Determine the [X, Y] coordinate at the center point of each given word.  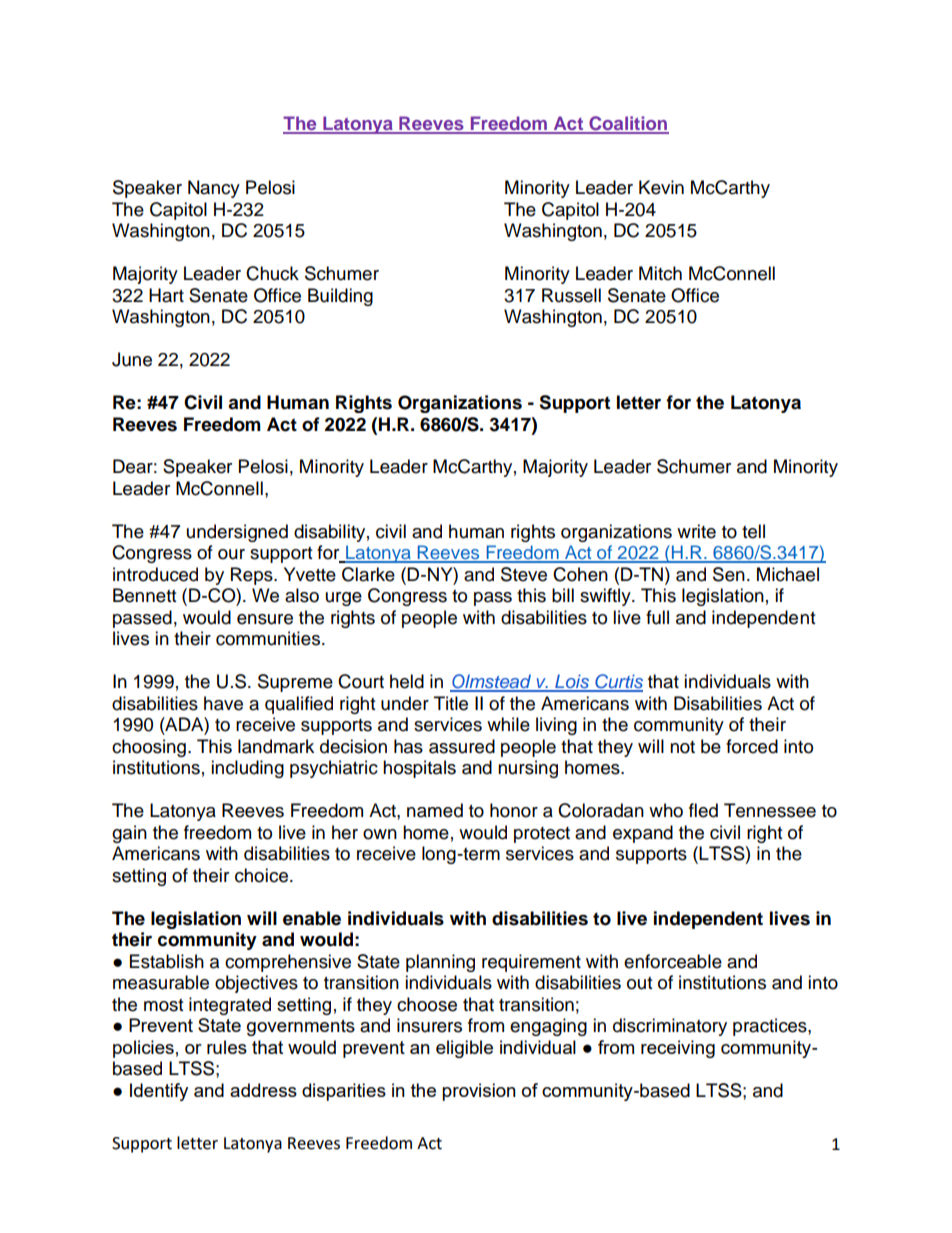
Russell [571, 295]
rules [227, 1047]
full [657, 617]
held [407, 681]
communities [268, 638]
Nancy [214, 189]
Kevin [661, 187]
